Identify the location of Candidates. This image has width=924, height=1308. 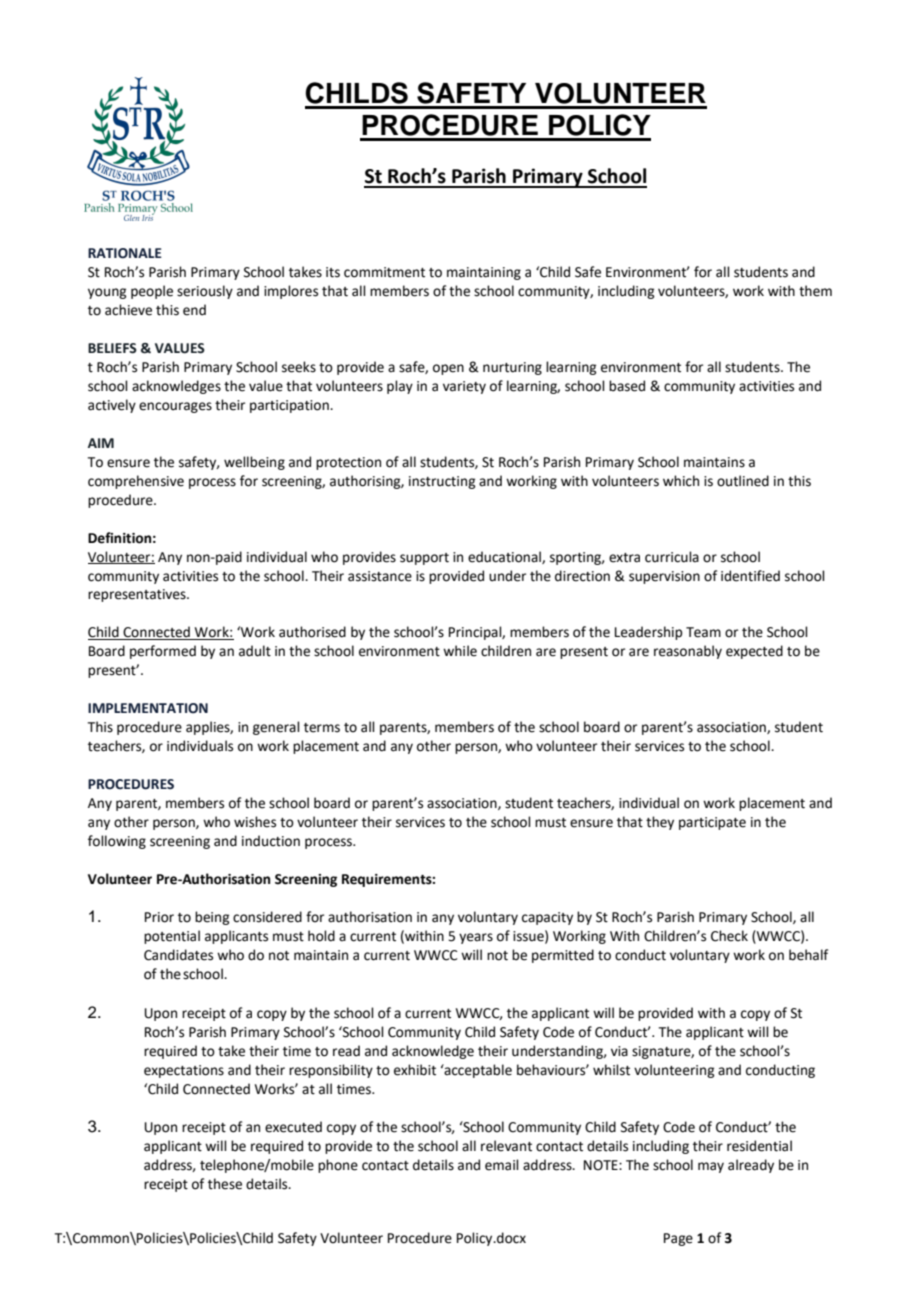
(178, 955).
